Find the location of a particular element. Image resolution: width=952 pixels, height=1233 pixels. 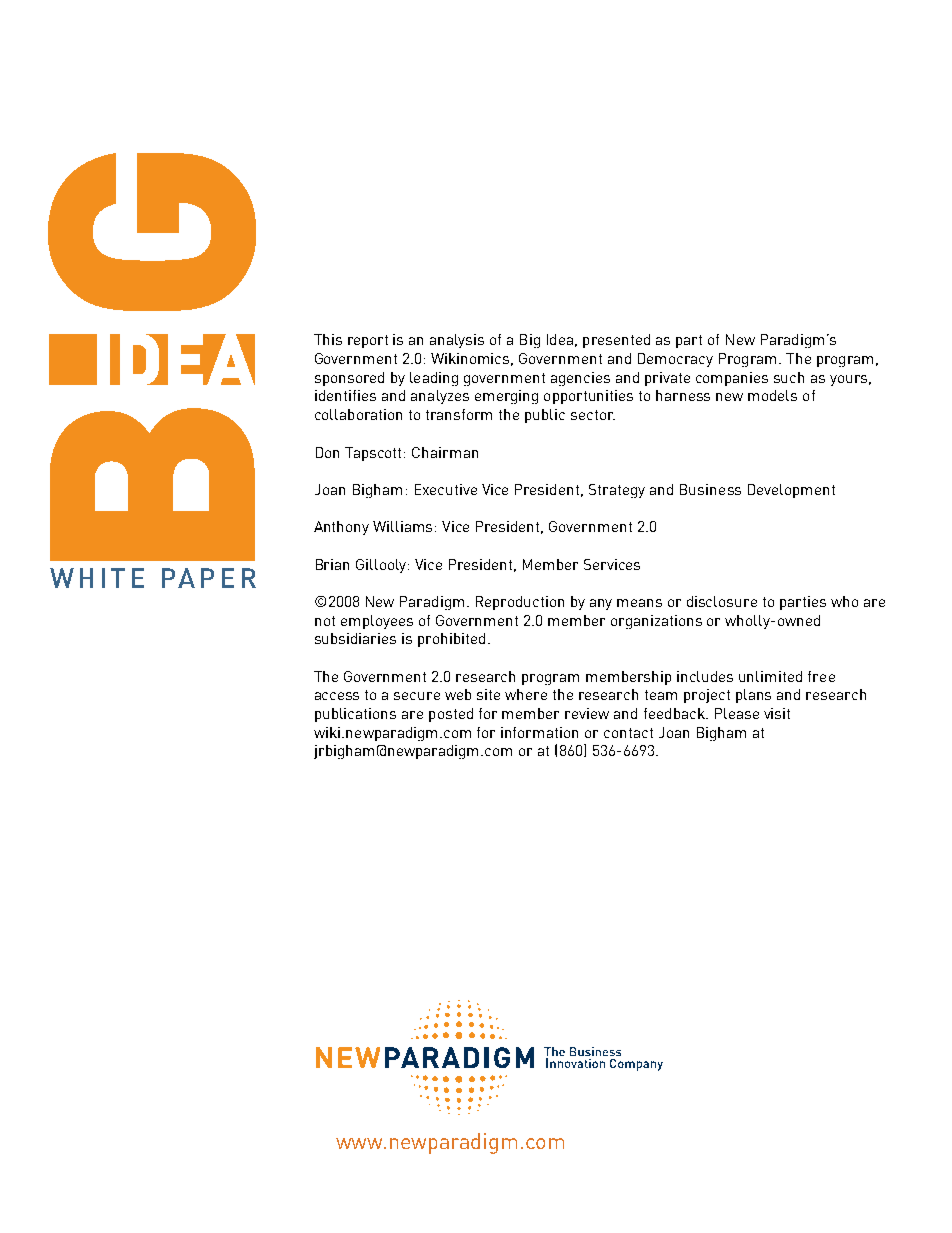

subsidiaries is located at coordinates (355, 638).
